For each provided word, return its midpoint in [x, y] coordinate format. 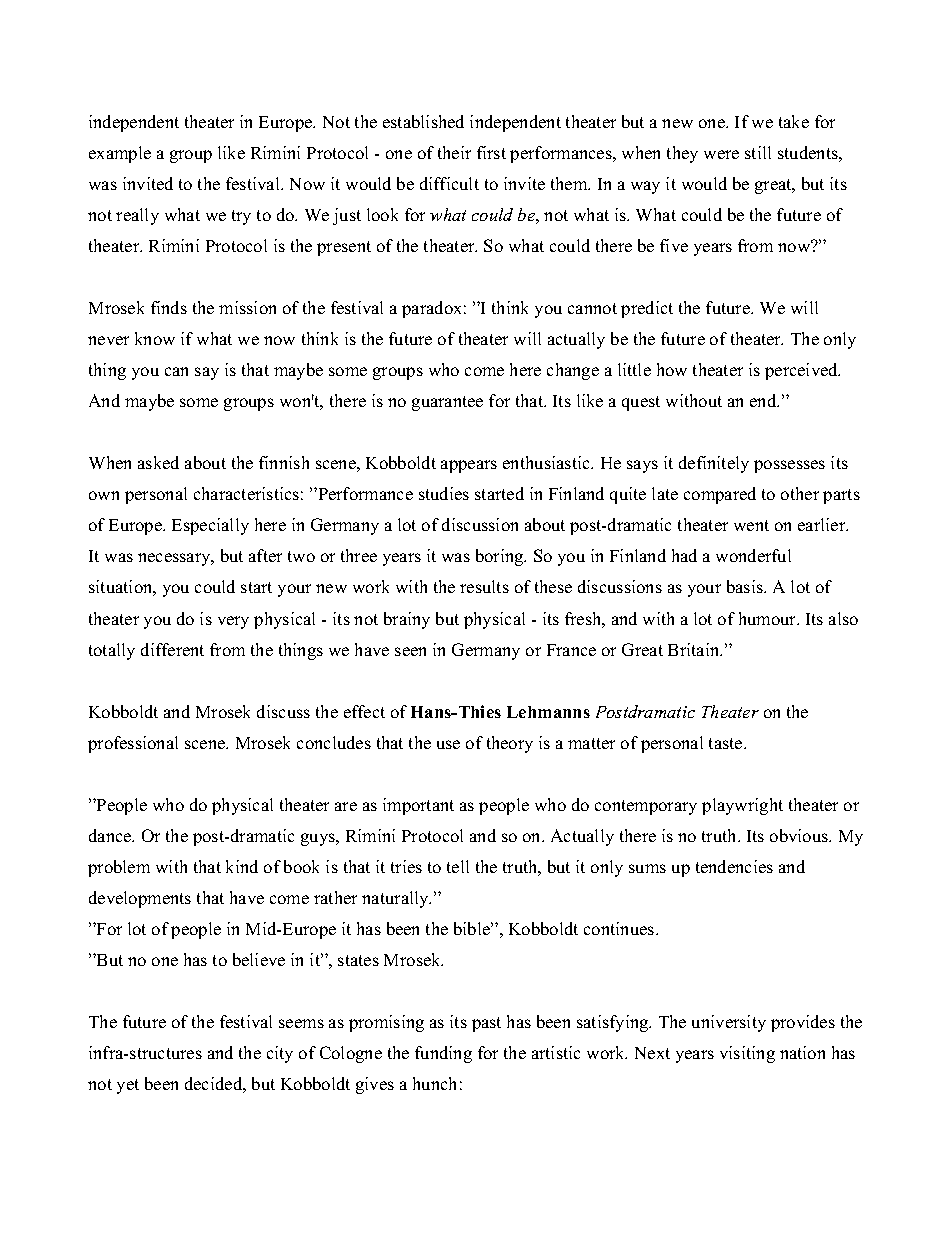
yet [128, 1086]
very [233, 622]
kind [242, 866]
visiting [747, 1054]
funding [443, 1054]
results [484, 586]
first [491, 152]
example [120, 154]
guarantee [447, 403]
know [155, 338]
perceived [802, 371]
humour [769, 618]
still [758, 152]
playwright [742, 806]
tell [458, 866]
